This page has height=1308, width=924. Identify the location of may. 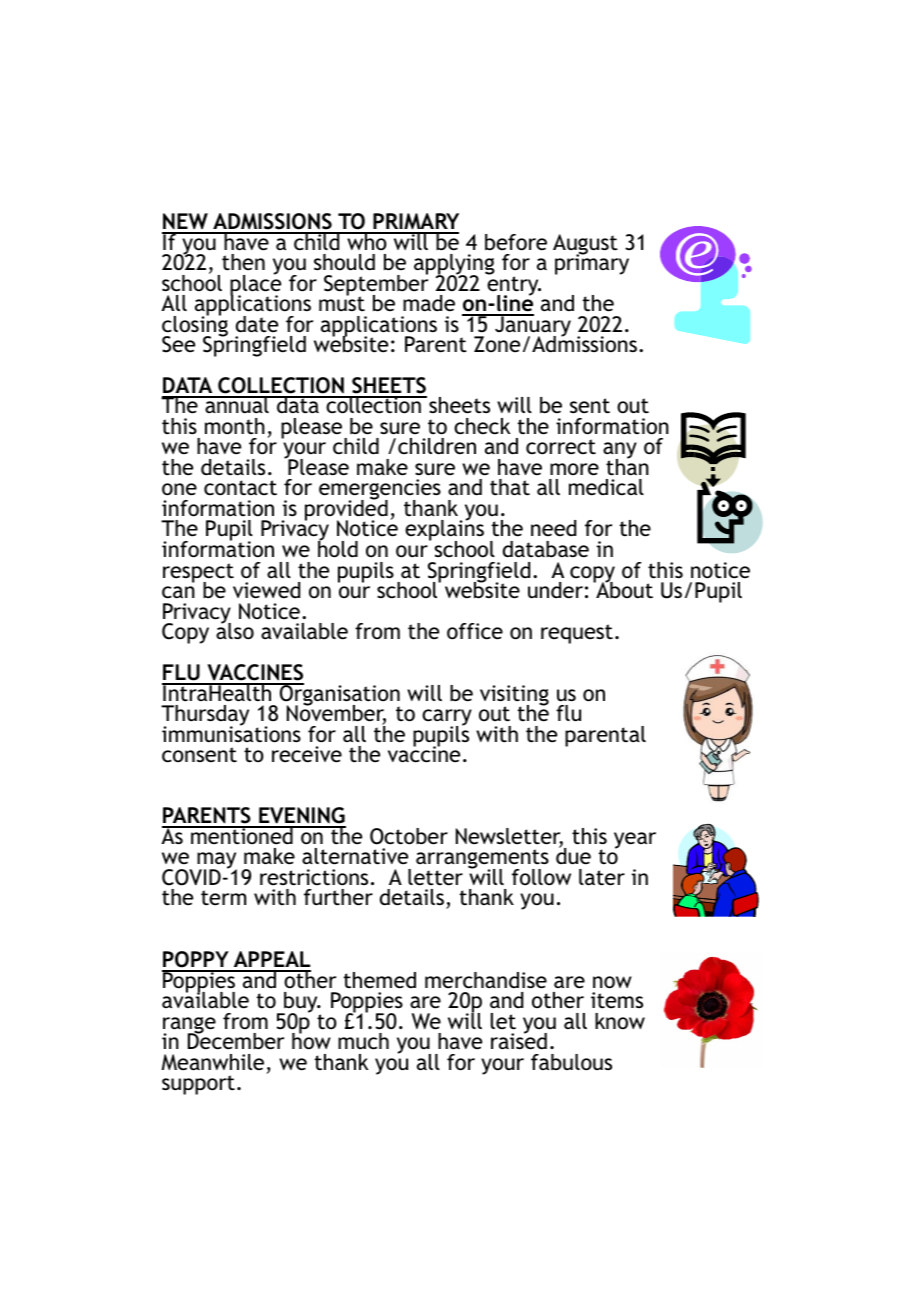
(217, 862).
